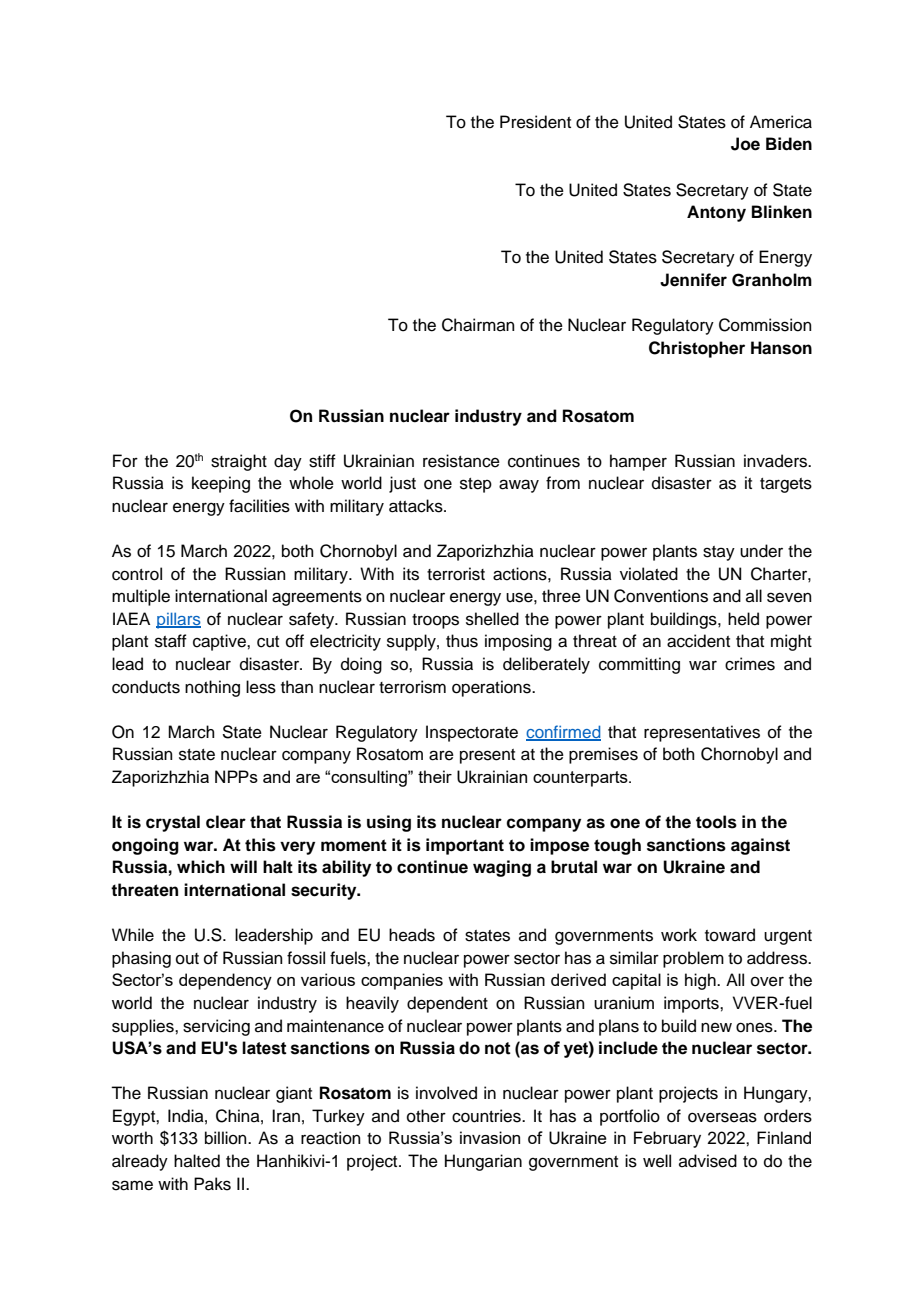 Image resolution: width=924 pixels, height=1307 pixels. I want to click on heads, so click(412, 935).
